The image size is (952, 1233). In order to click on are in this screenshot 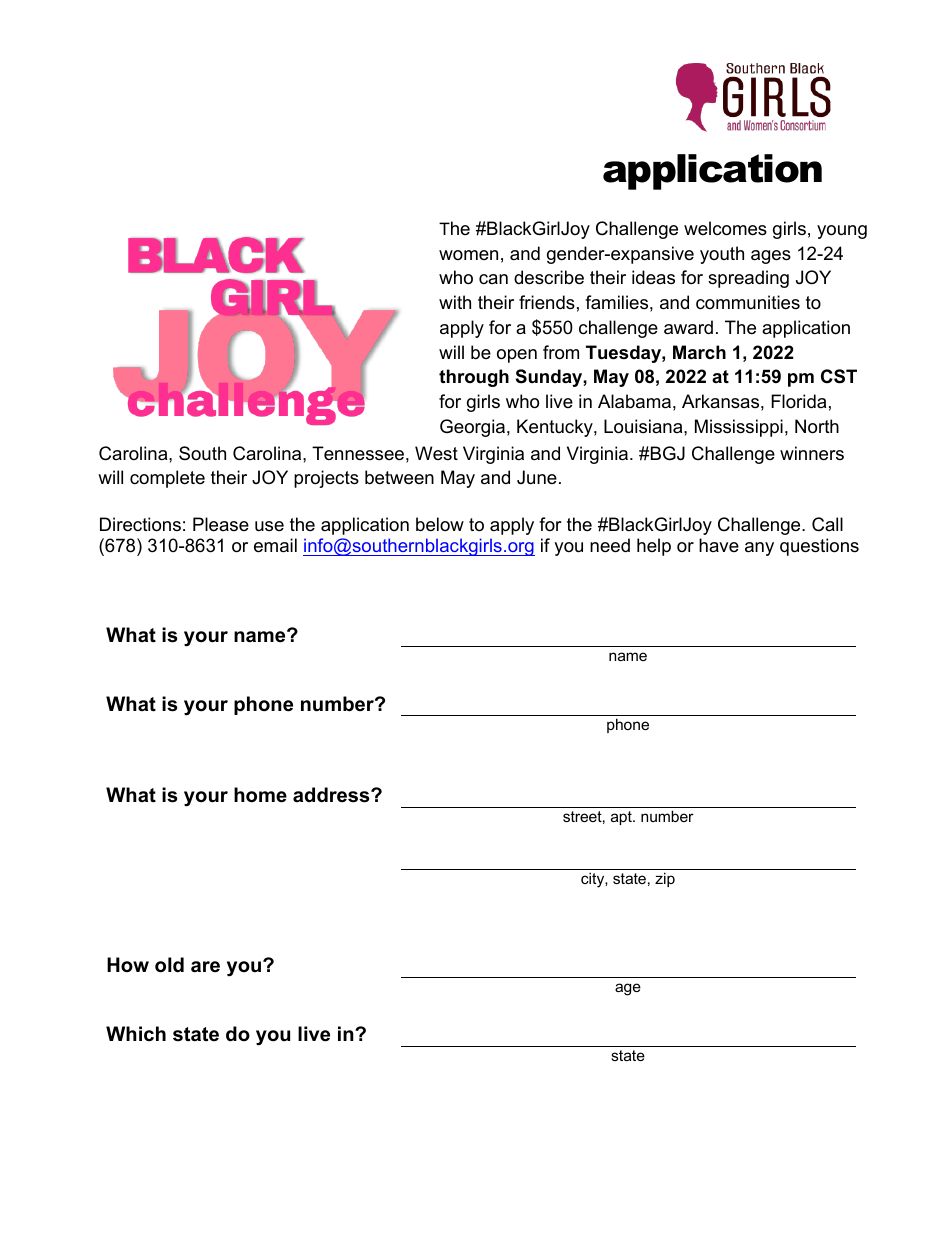, I will do `click(205, 967)`.
